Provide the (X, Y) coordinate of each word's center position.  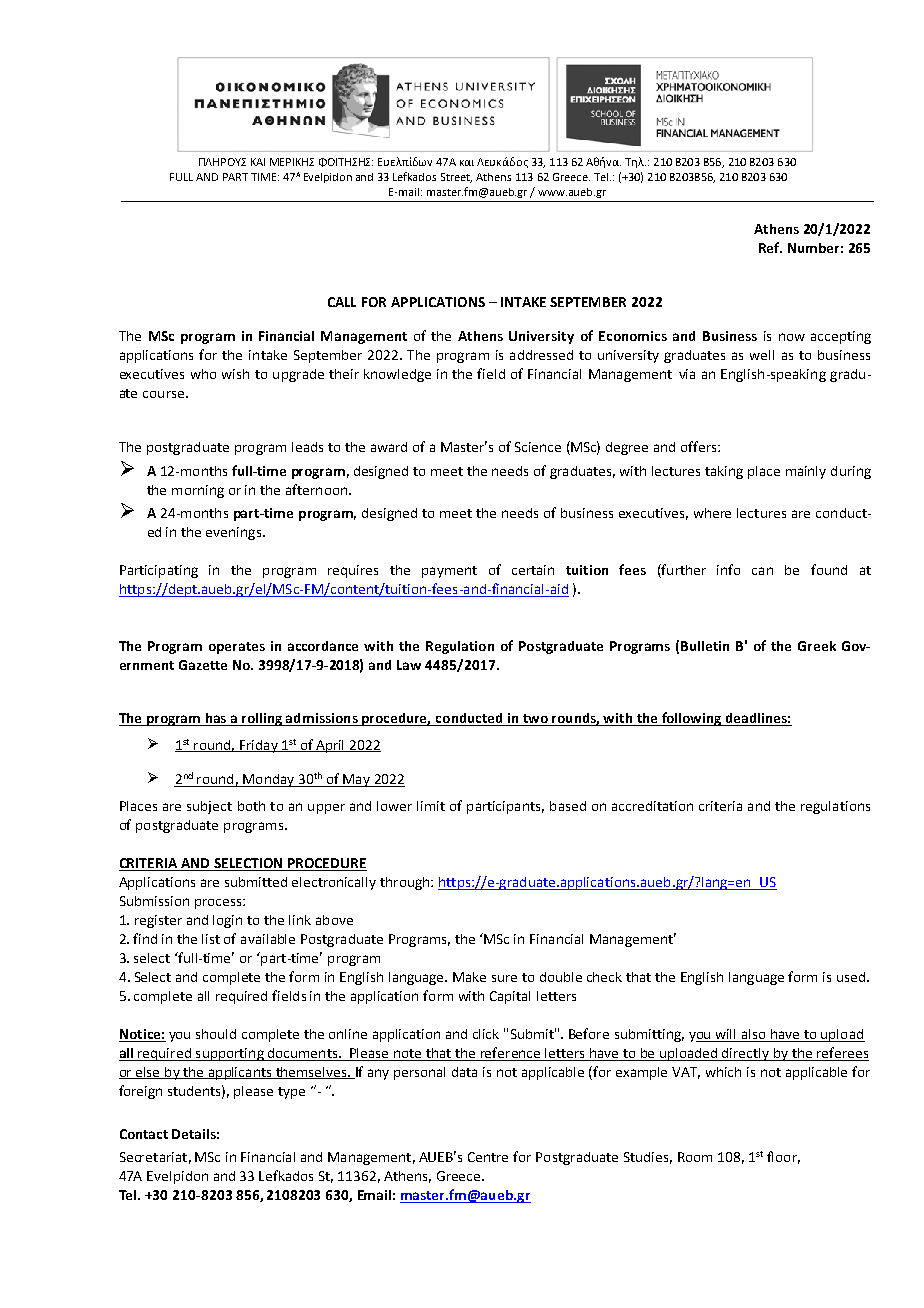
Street (456, 178)
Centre (488, 1157)
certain (533, 570)
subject (209, 807)
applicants (240, 1073)
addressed (541, 355)
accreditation (652, 806)
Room (695, 1157)
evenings (233, 533)
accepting (841, 337)
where (712, 513)
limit (431, 806)
